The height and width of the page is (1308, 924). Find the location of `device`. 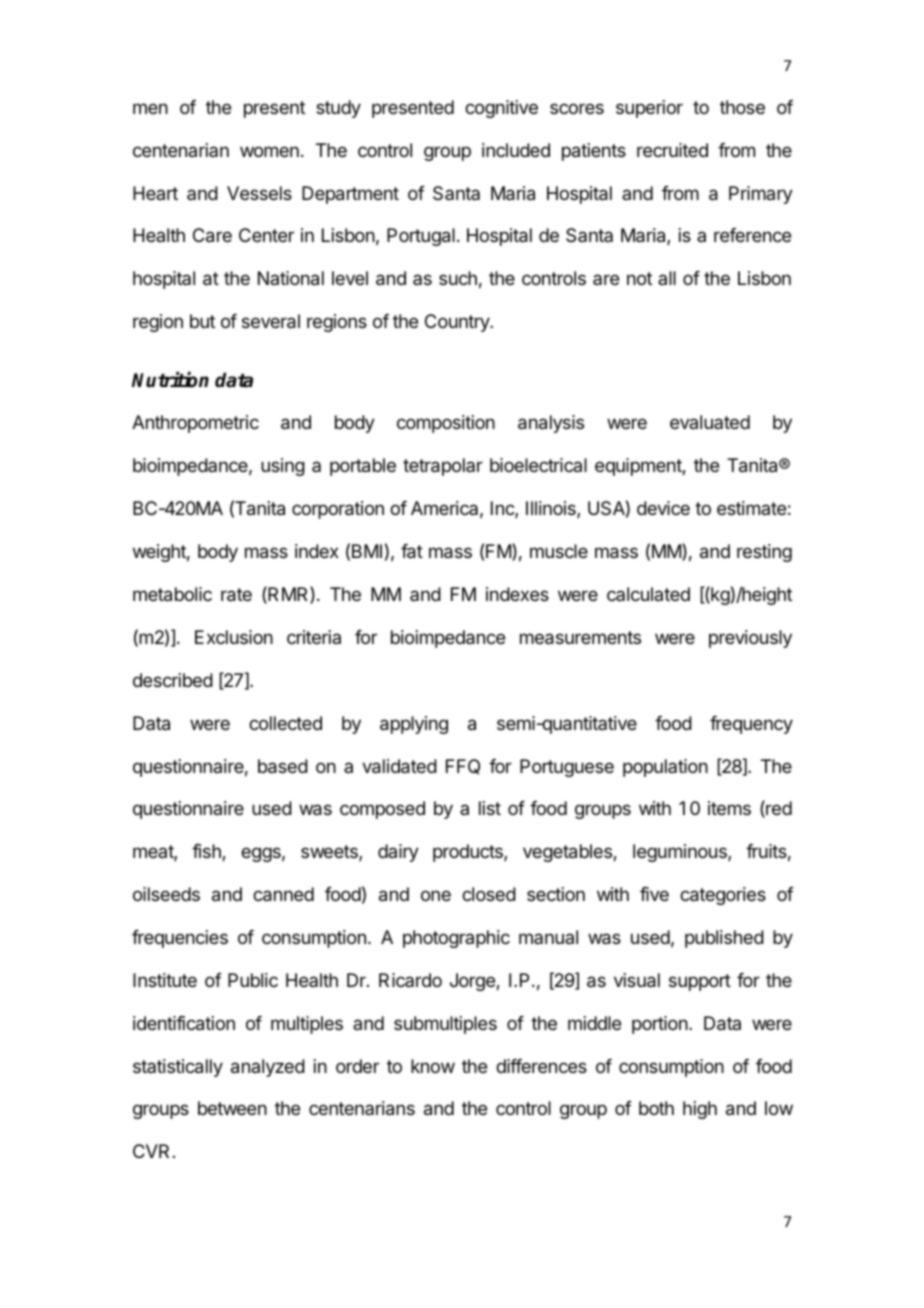

device is located at coordinates (663, 508).
